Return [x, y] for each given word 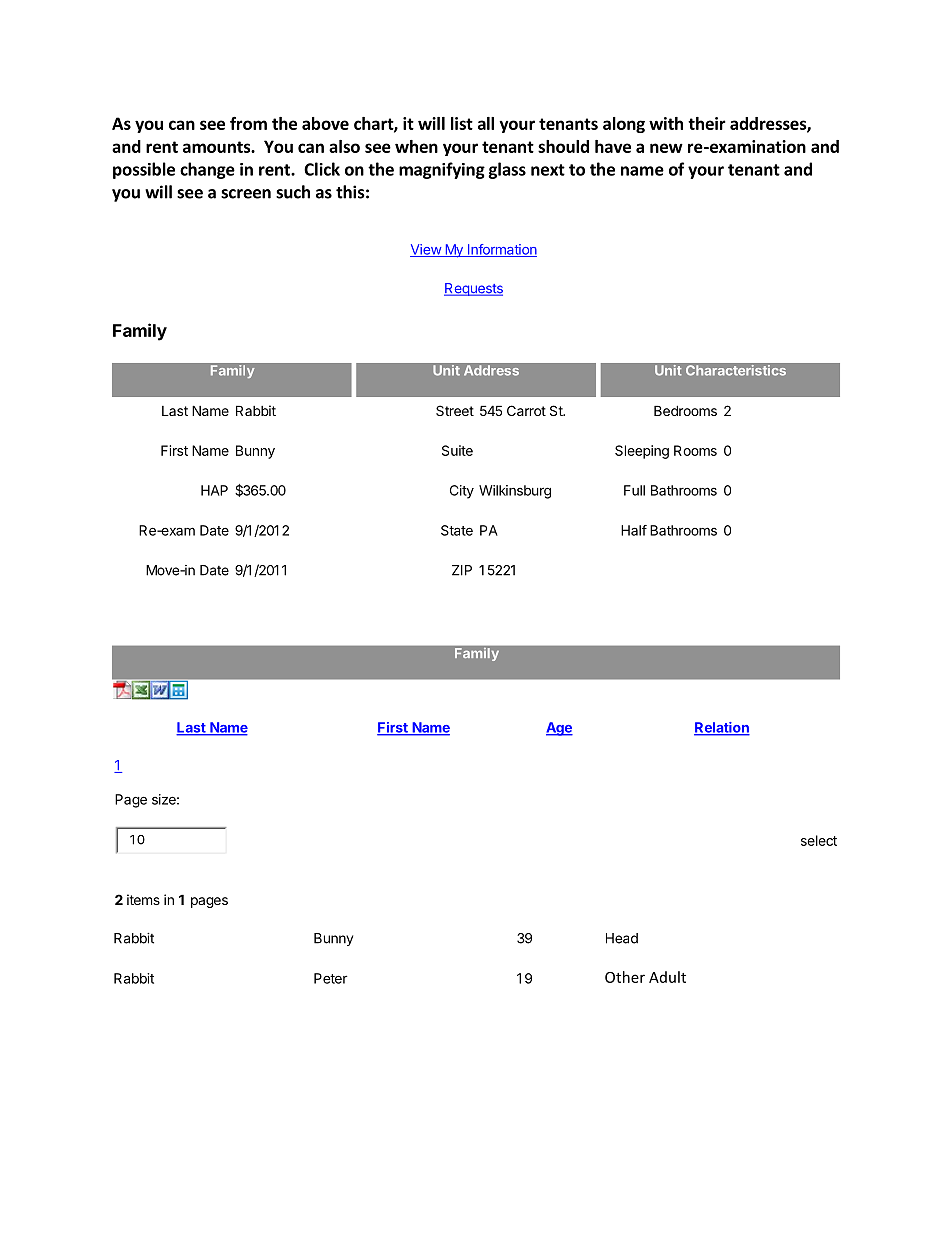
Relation [722, 728]
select [819, 840]
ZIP [462, 570]
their [707, 123]
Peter [331, 978]
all [486, 123]
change [207, 170]
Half [634, 530]
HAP [214, 490]
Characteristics [736, 370]
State [457, 530]
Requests [473, 289]
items [143, 899]
